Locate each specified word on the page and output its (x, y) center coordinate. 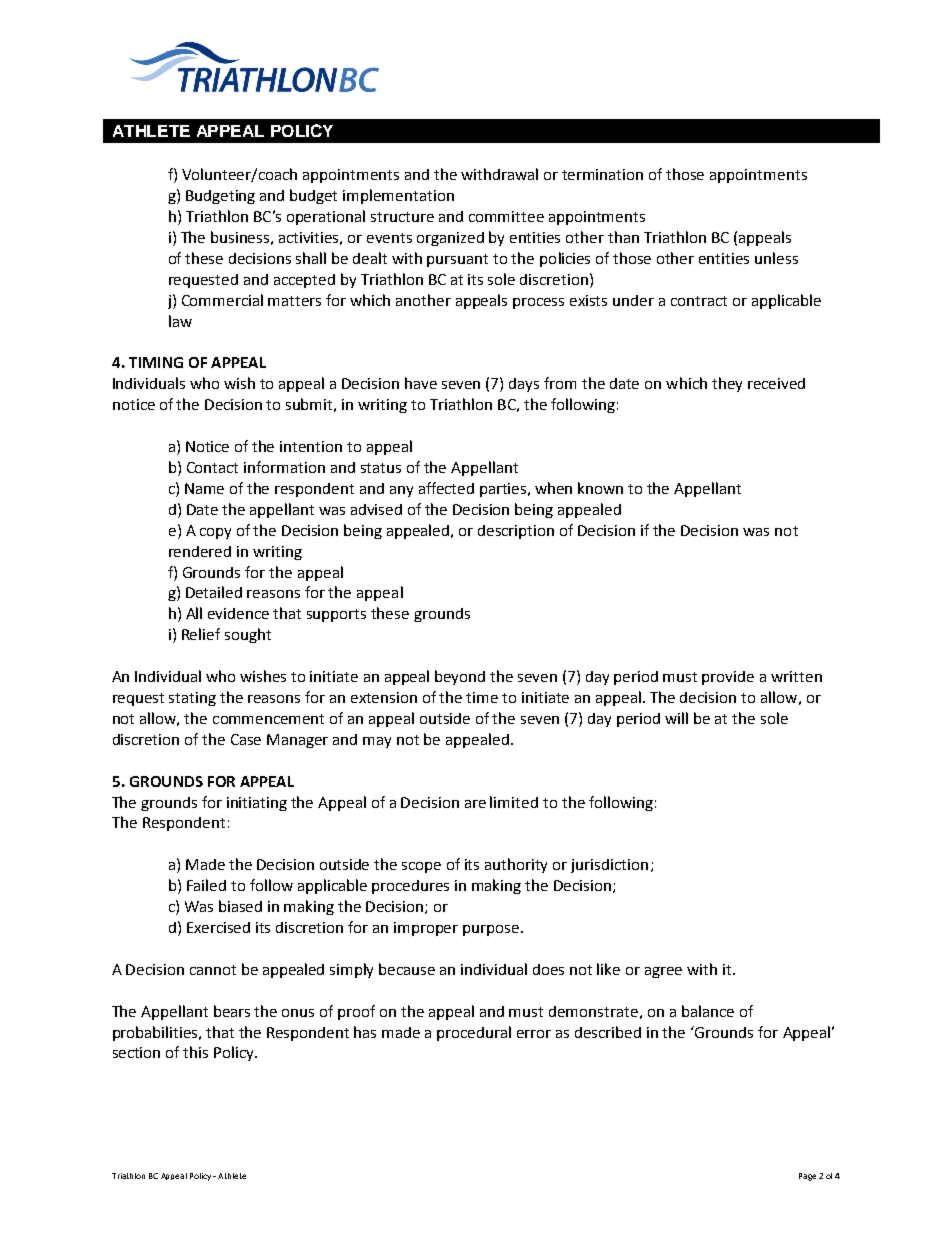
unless (776, 258)
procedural (474, 1033)
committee (506, 216)
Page (807, 1177)
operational (326, 217)
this (195, 1052)
